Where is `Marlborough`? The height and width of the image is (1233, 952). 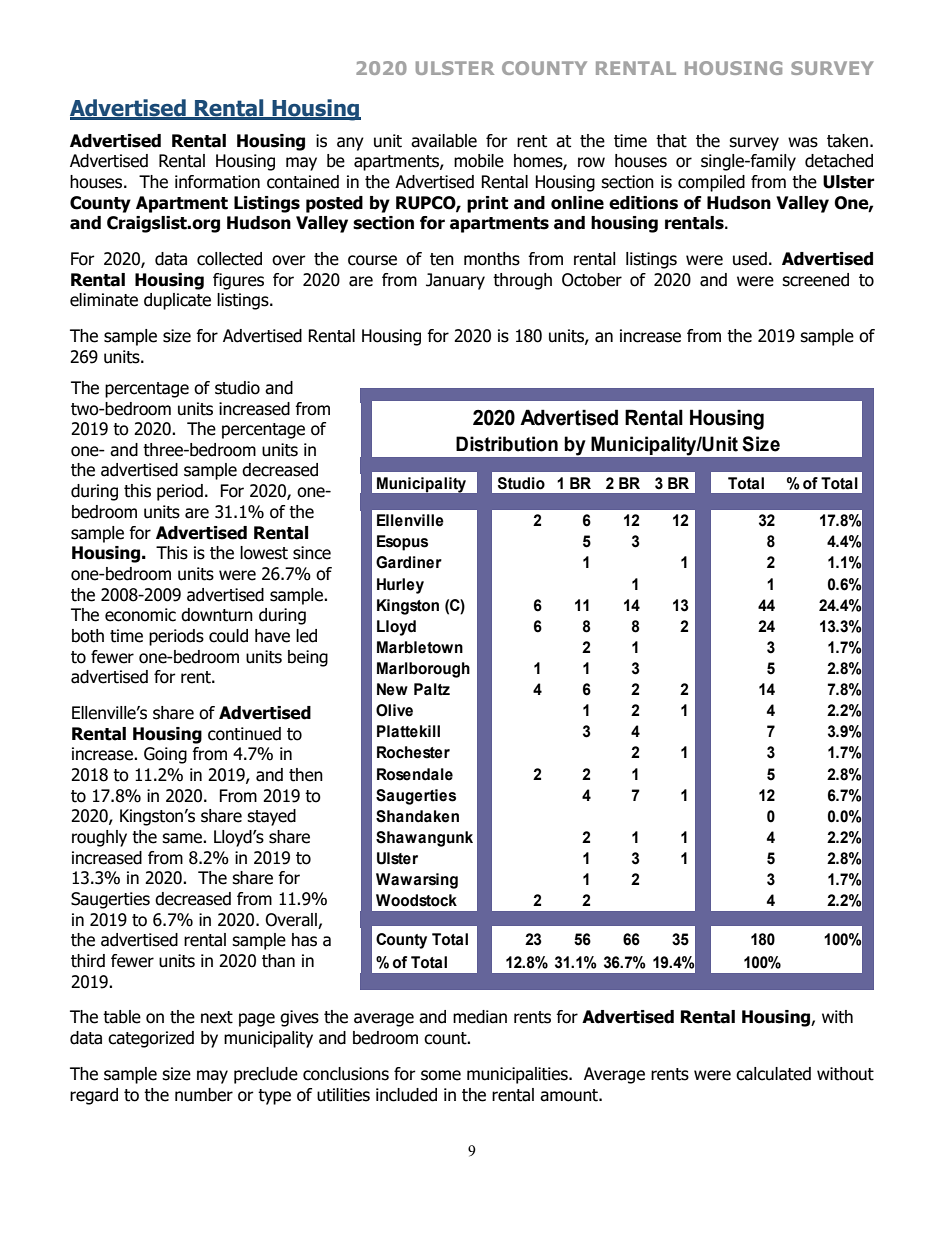 Marlborough is located at coordinates (423, 670).
